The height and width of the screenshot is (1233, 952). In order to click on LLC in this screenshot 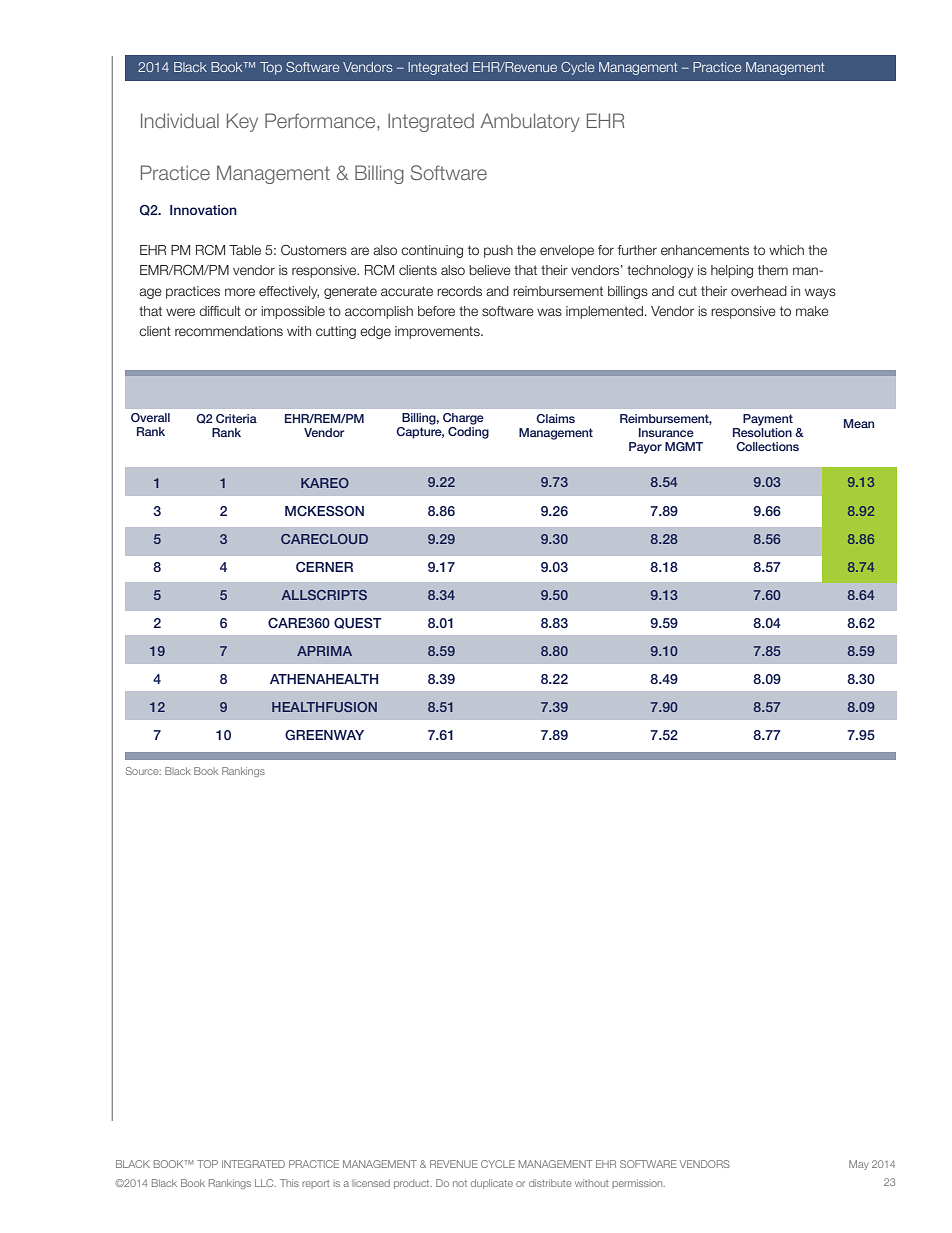, I will do `click(265, 1183)`.
